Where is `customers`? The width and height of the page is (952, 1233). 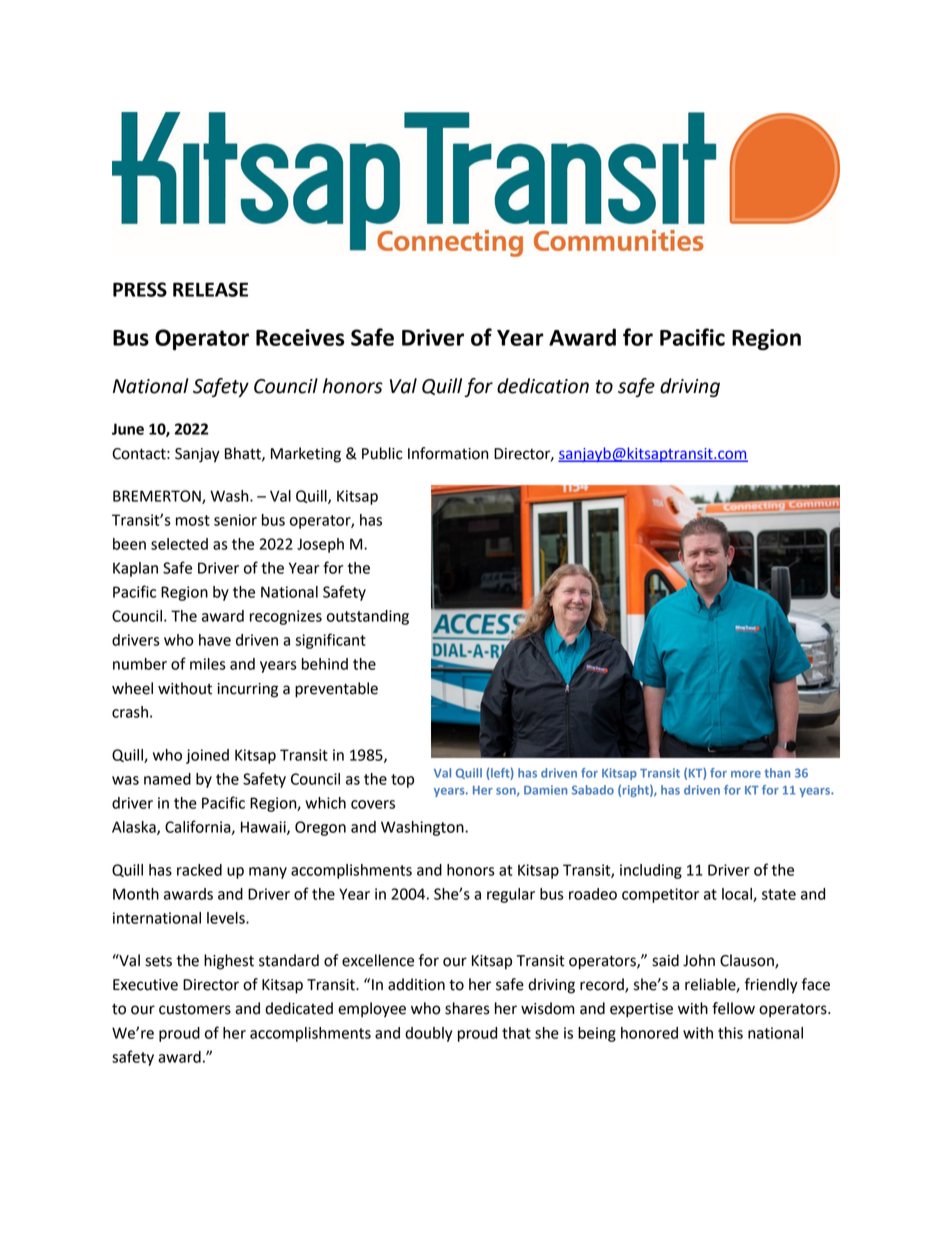 customers is located at coordinates (195, 1009).
